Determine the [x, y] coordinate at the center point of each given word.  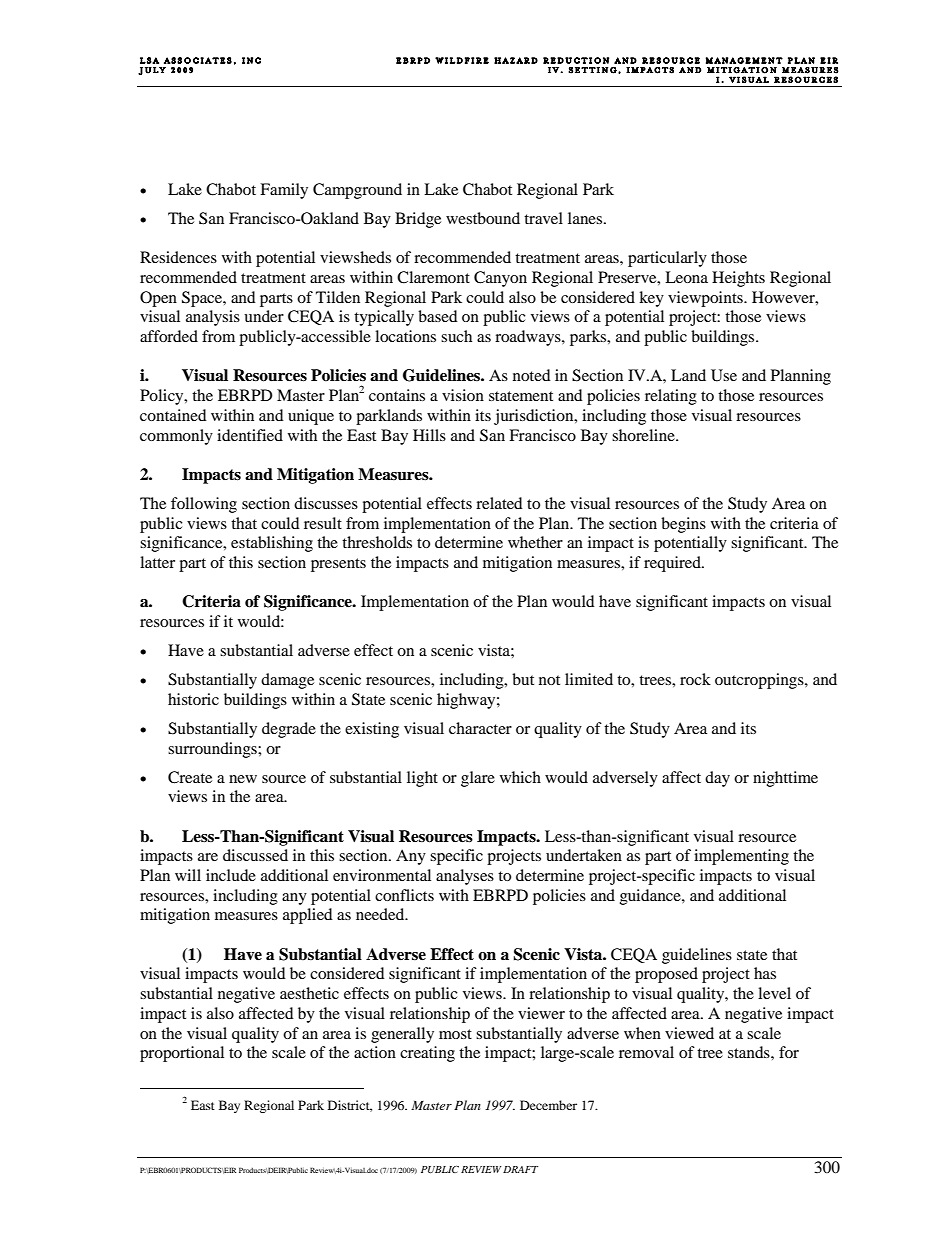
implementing [741, 857]
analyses [465, 877]
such [456, 336]
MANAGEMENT [744, 60]
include [231, 875]
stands [750, 1052]
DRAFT [520, 1169]
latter [157, 562]
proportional [182, 1054]
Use [724, 375]
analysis [213, 318]
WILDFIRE [462, 60]
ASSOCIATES [198, 60]
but [523, 679]
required [673, 564]
